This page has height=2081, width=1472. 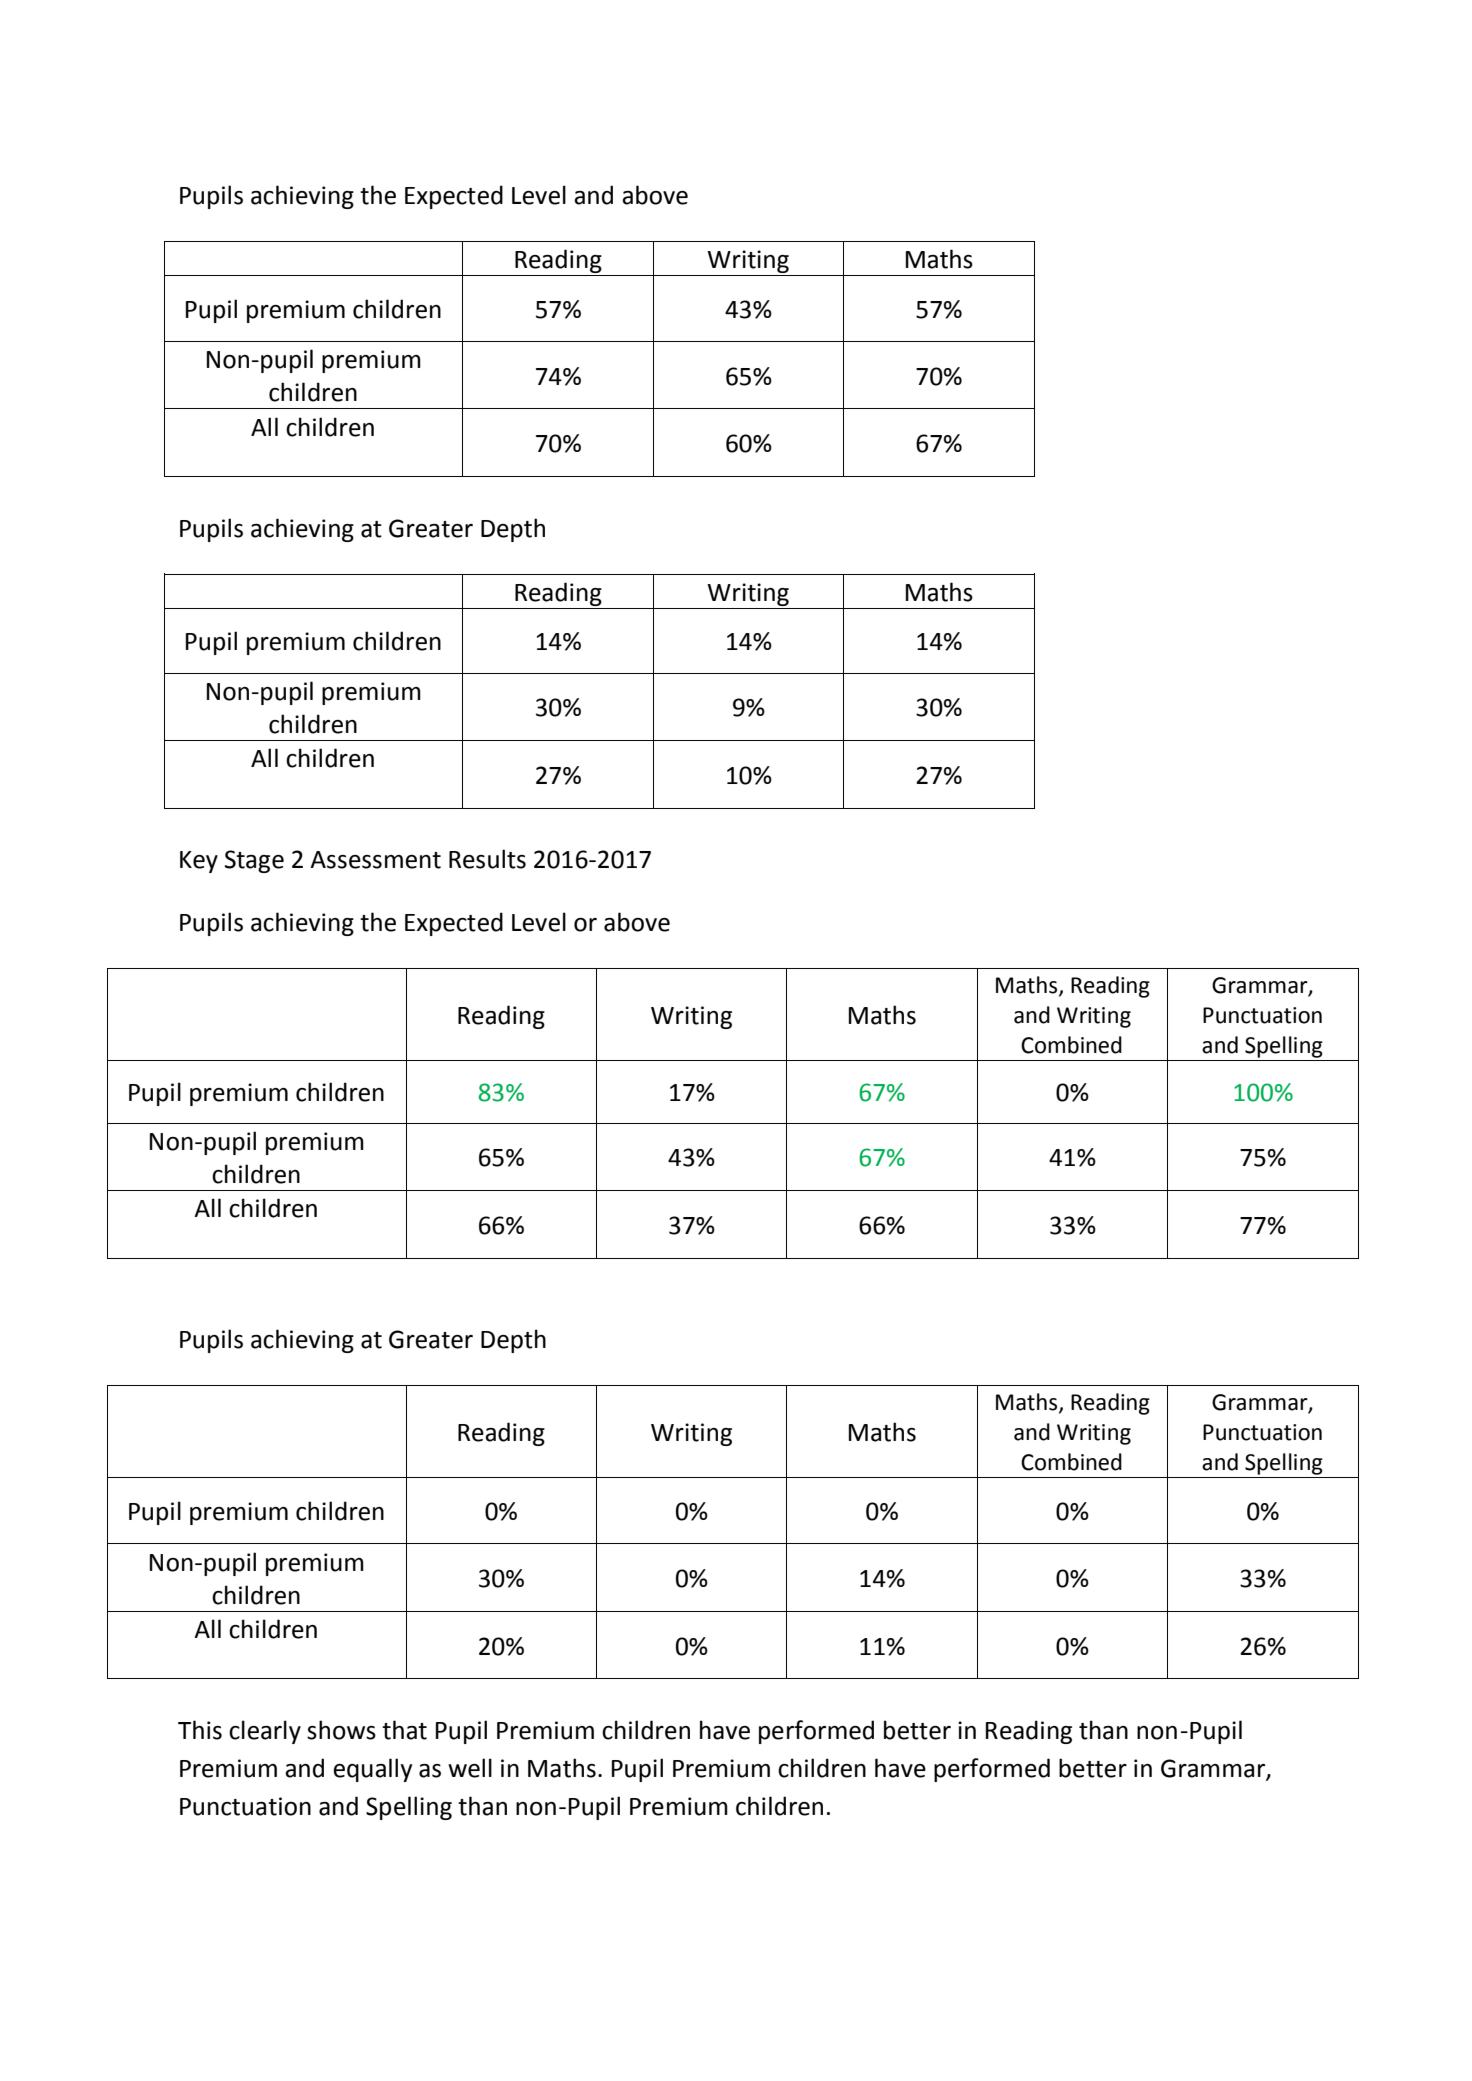 I want to click on that, so click(x=404, y=1730).
